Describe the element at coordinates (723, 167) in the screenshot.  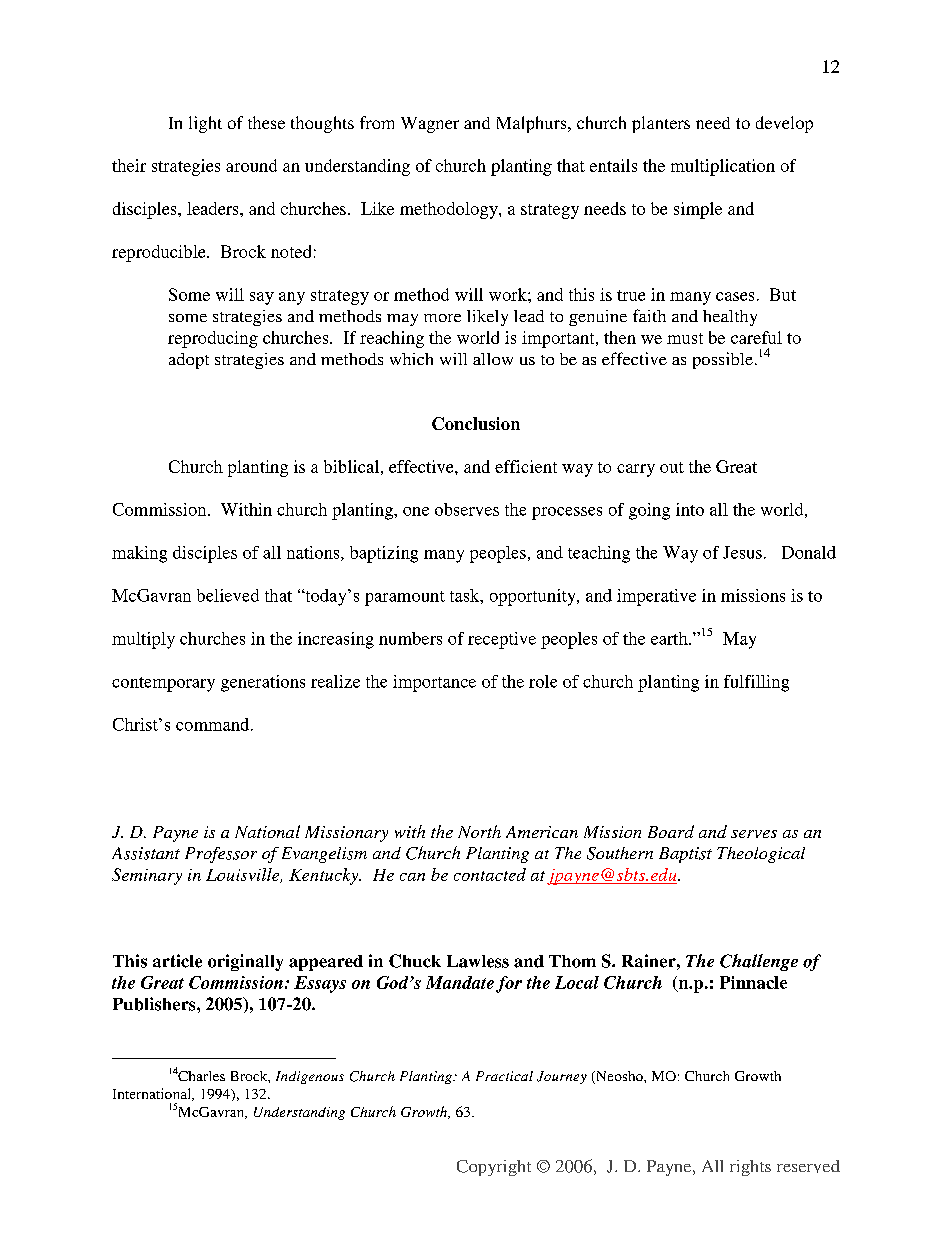
I see `multiplication` at that location.
